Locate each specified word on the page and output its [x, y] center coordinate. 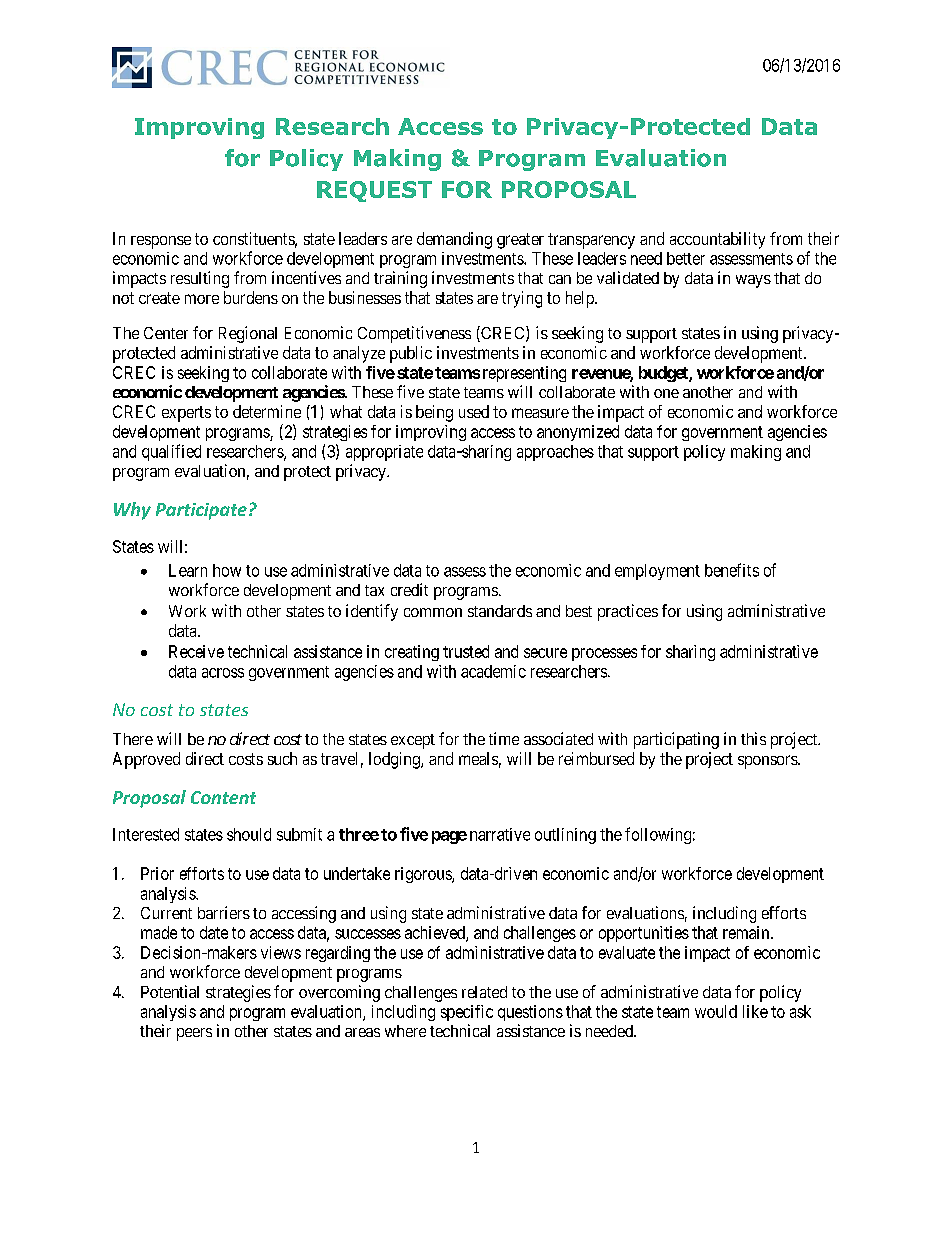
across [223, 673]
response [161, 242]
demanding [454, 240]
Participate [201, 511]
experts [186, 414]
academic [493, 671]
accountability [717, 240]
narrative [500, 834]
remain [747, 932]
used [474, 411]
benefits [732, 570]
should [249, 834]
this [753, 738]
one [666, 393]
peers [194, 1034]
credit [409, 589]
